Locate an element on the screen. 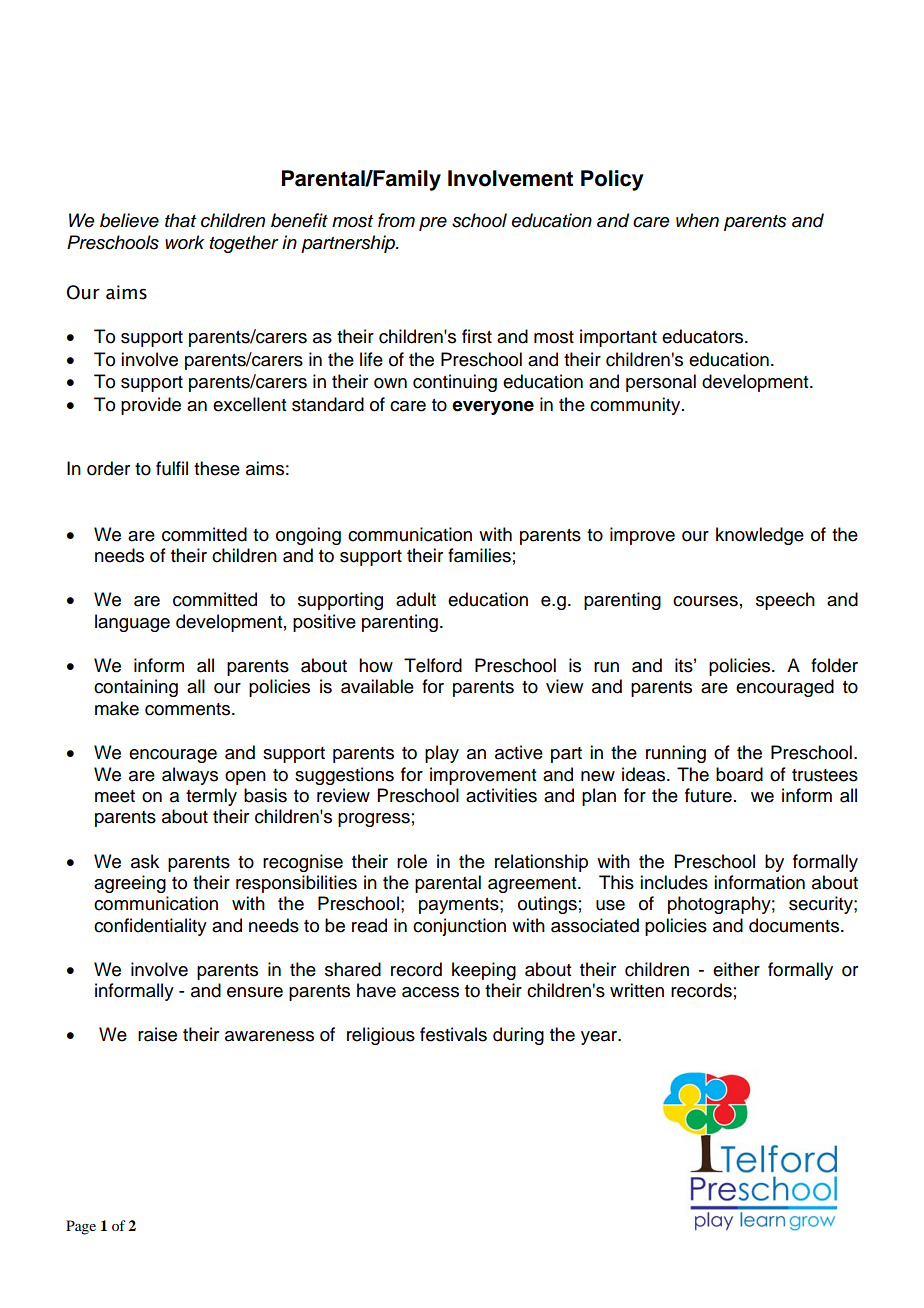  ask is located at coordinates (145, 861).
